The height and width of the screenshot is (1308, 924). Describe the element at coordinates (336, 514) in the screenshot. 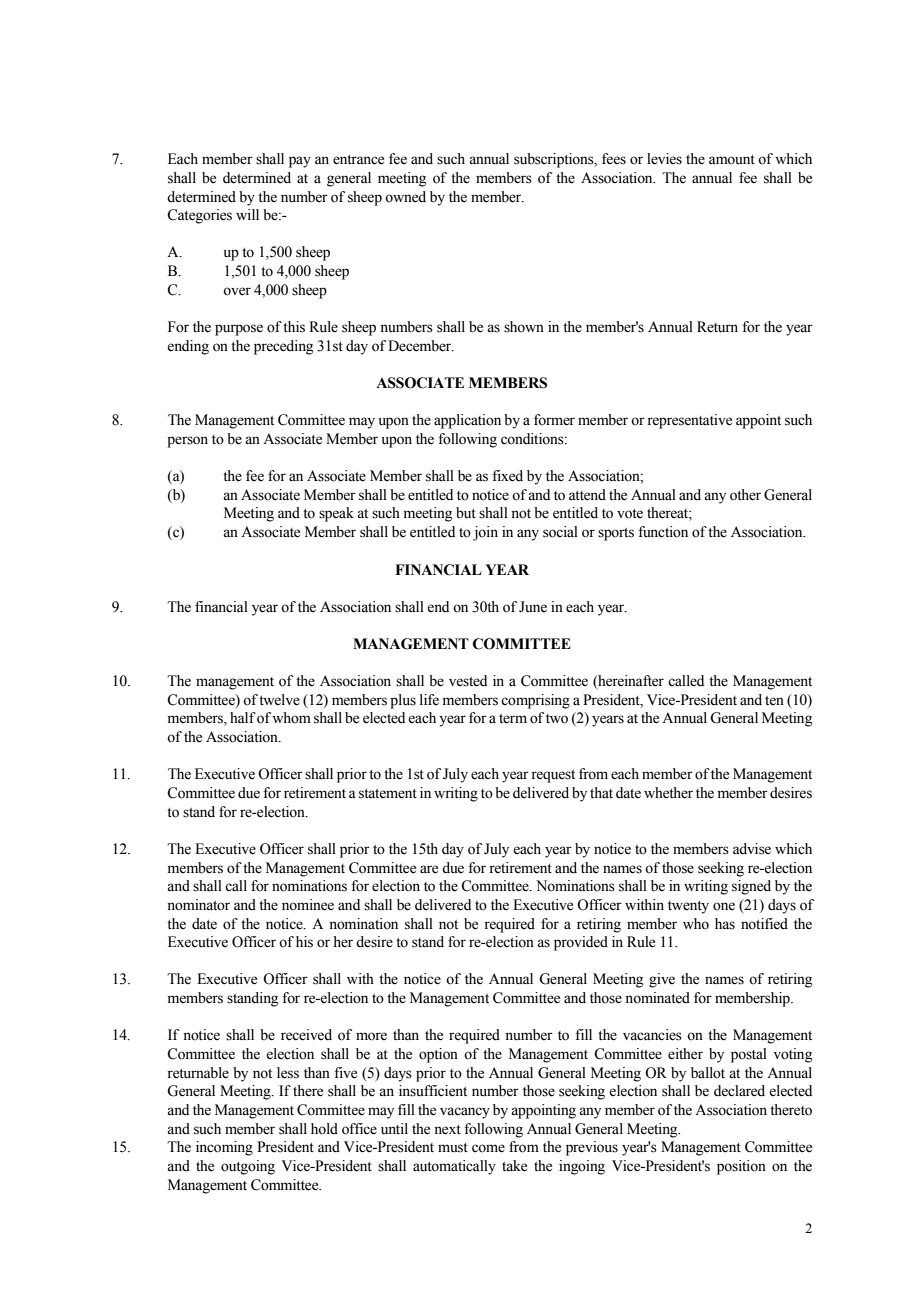

I see `speak` at that location.
